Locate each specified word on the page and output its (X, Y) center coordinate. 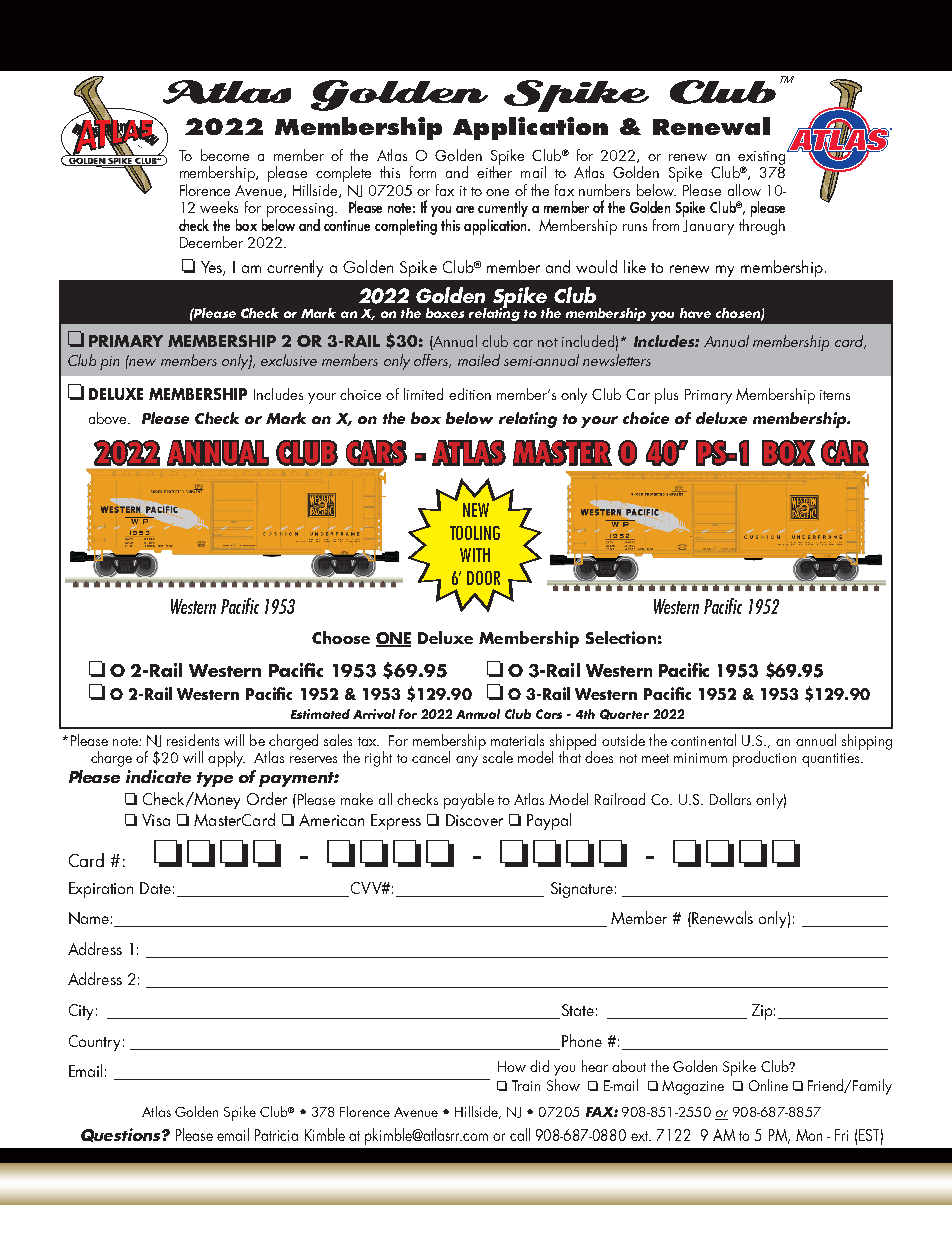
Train (526, 1085)
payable (469, 801)
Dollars (730, 799)
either (494, 171)
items (835, 395)
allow (744, 190)
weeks (219, 207)
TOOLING (475, 533)
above (109, 418)
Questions (122, 1135)
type (215, 779)
